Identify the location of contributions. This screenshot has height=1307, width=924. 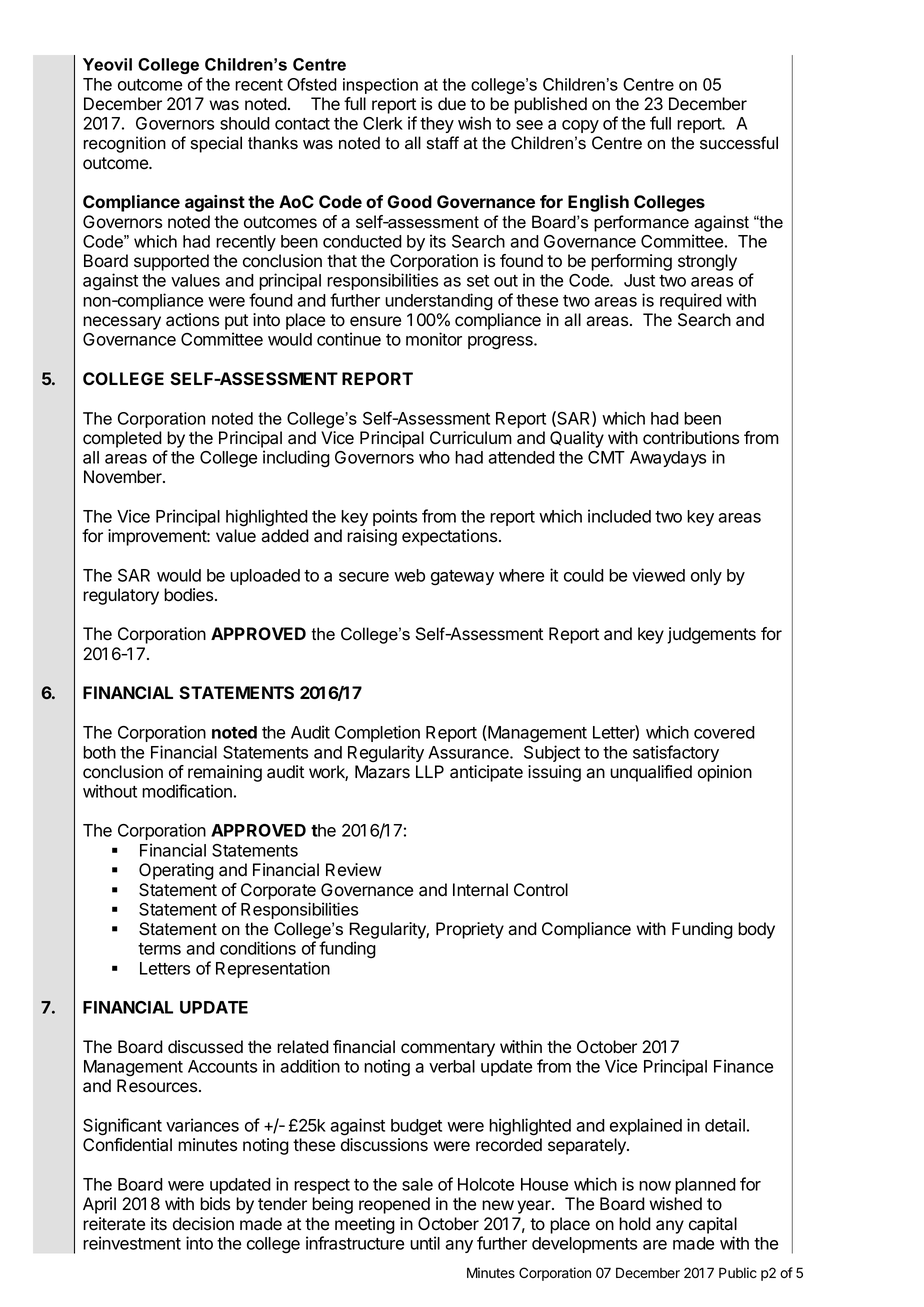
(691, 438).
